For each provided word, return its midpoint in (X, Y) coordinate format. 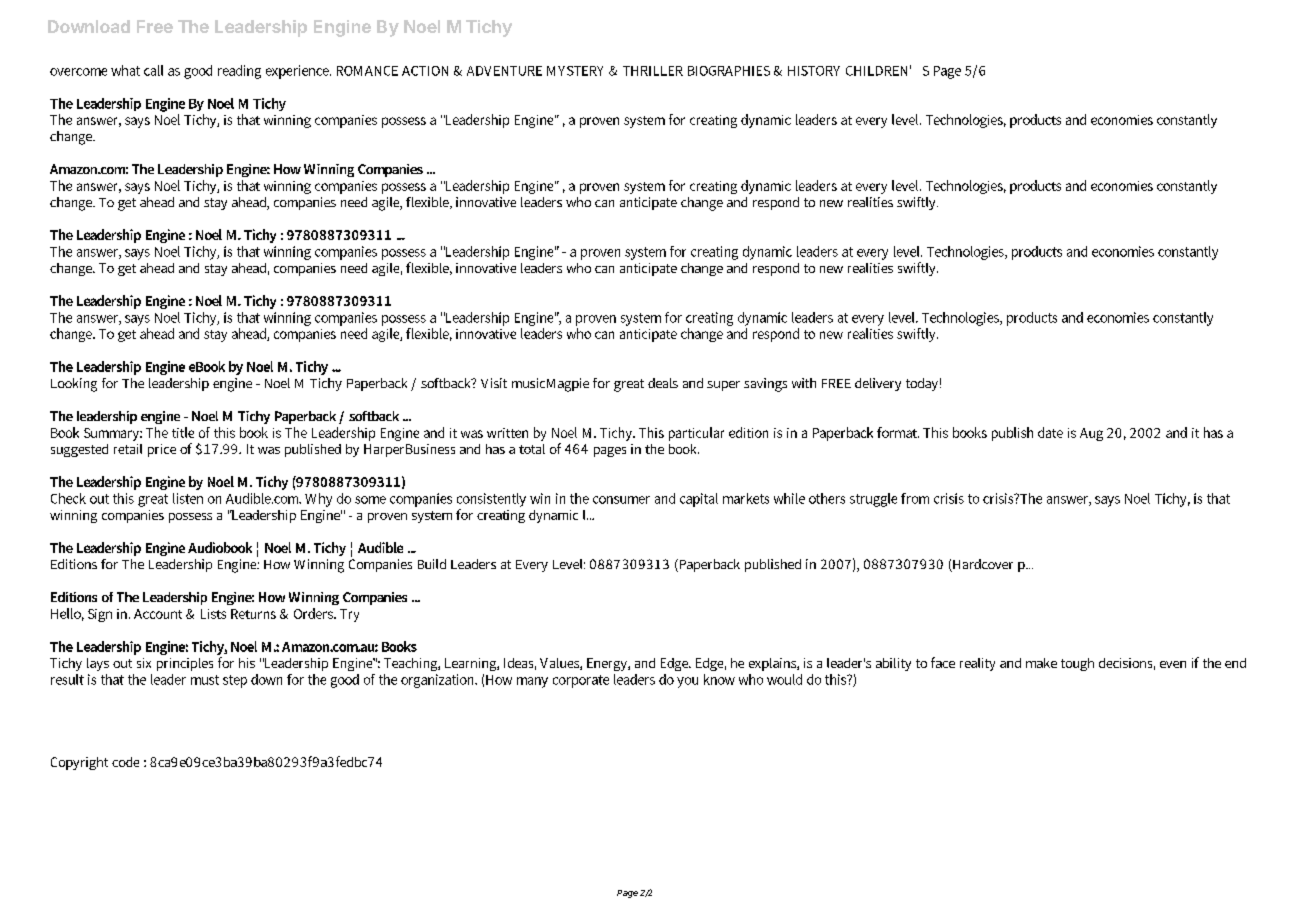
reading (239, 72)
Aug (1091, 434)
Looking (74, 385)
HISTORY (814, 71)
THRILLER (653, 71)
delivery (878, 384)
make (1041, 663)
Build (432, 564)
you (687, 682)
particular (696, 434)
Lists (213, 614)
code (125, 762)
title (183, 432)
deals (663, 383)
